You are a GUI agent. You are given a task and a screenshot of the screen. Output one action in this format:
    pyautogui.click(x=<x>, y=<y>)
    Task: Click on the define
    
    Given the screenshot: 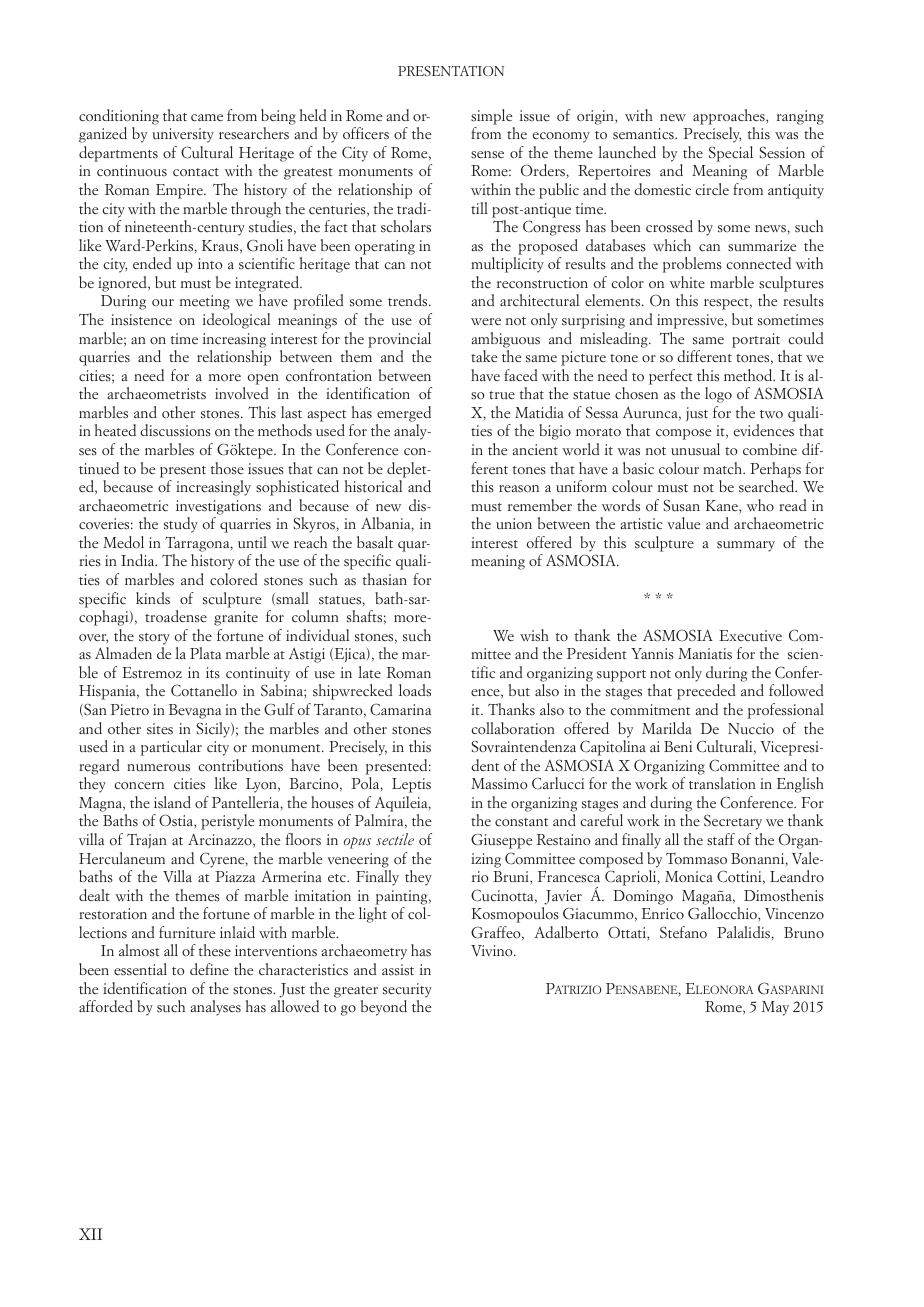 What is the action you would take?
    pyautogui.click(x=209, y=969)
